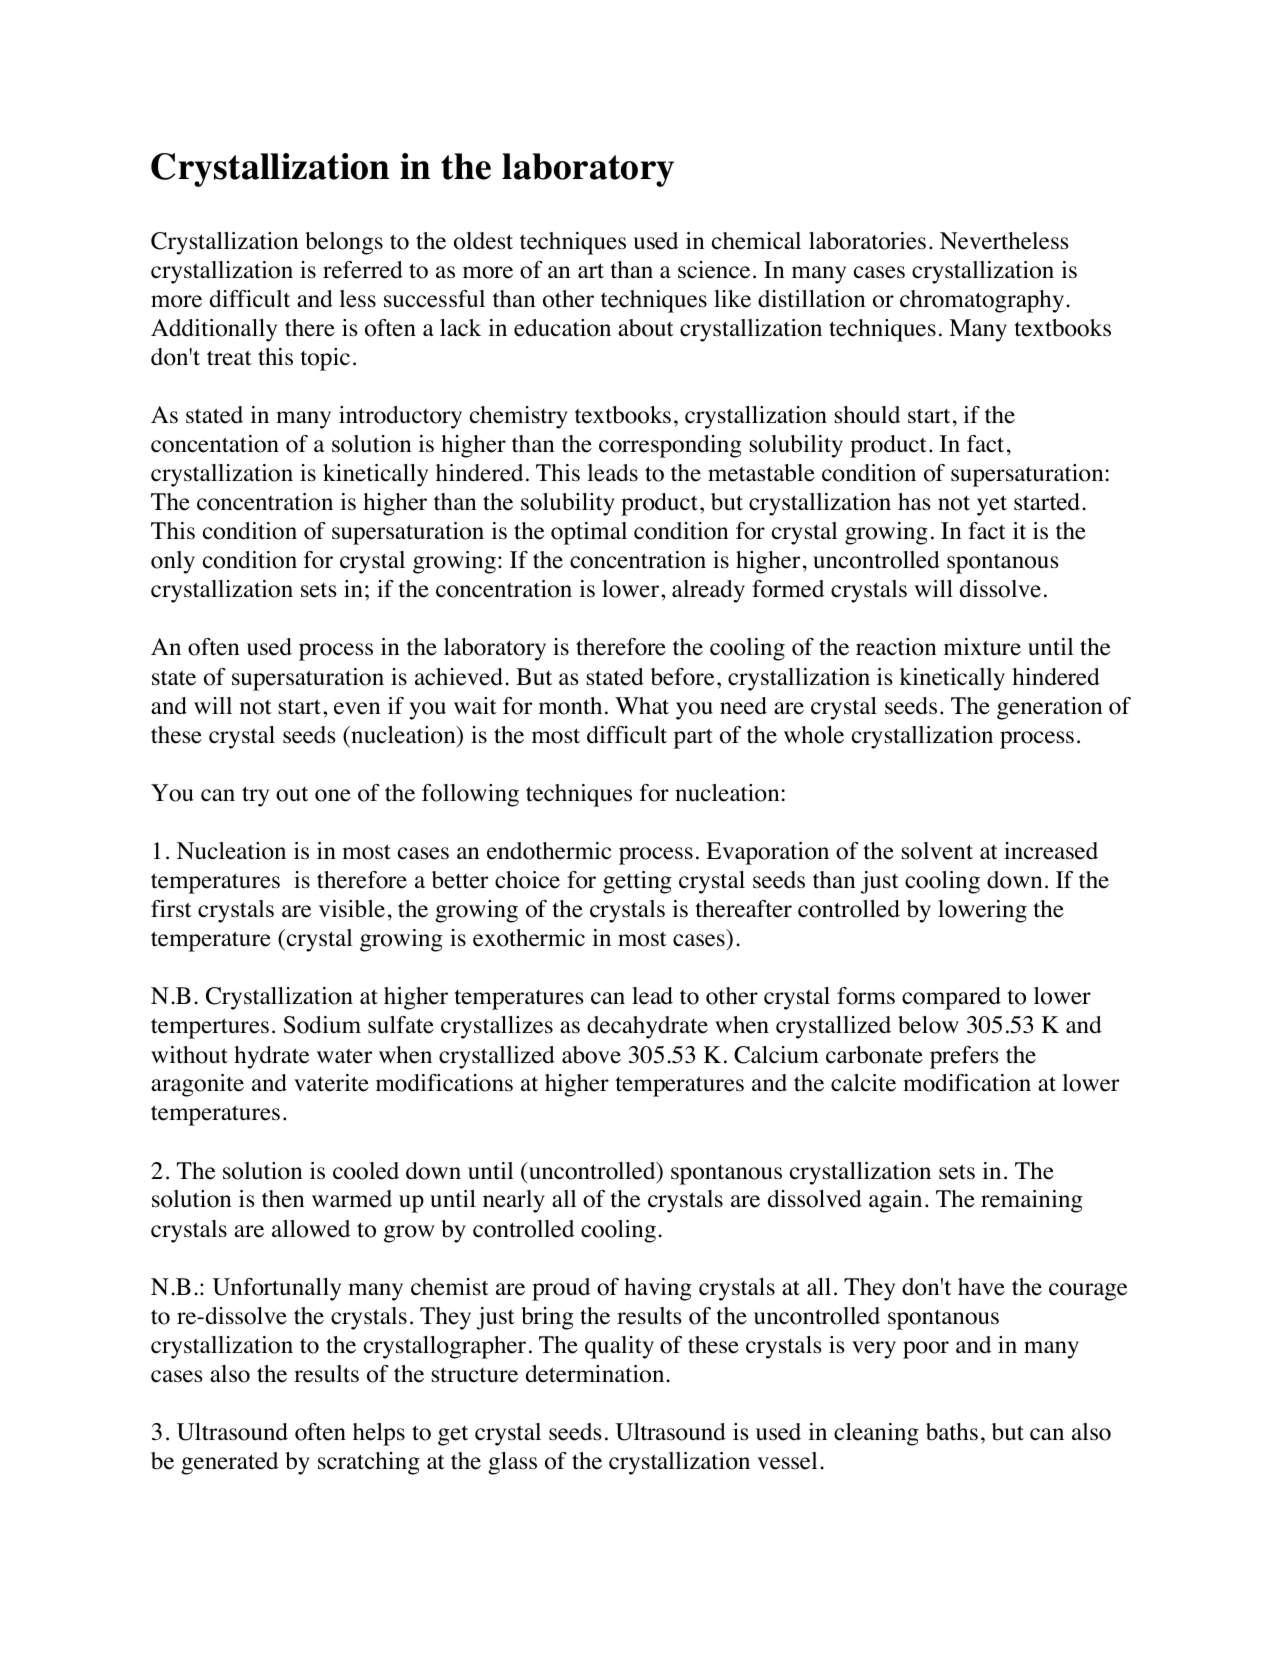 The image size is (1283, 1661). I want to click on chromatography, so click(982, 301).
